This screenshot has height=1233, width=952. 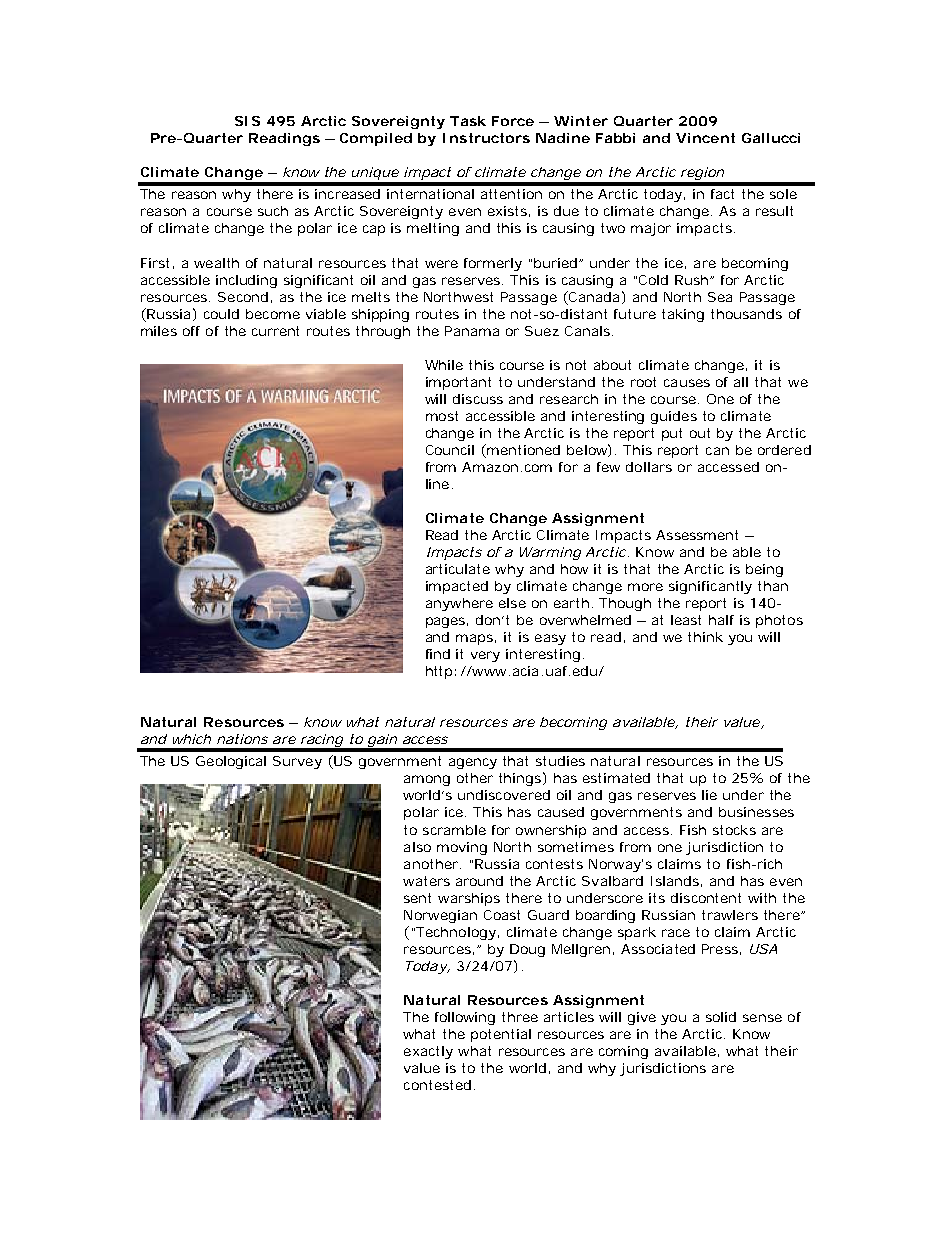 I want to click on Instructors, so click(x=486, y=138).
